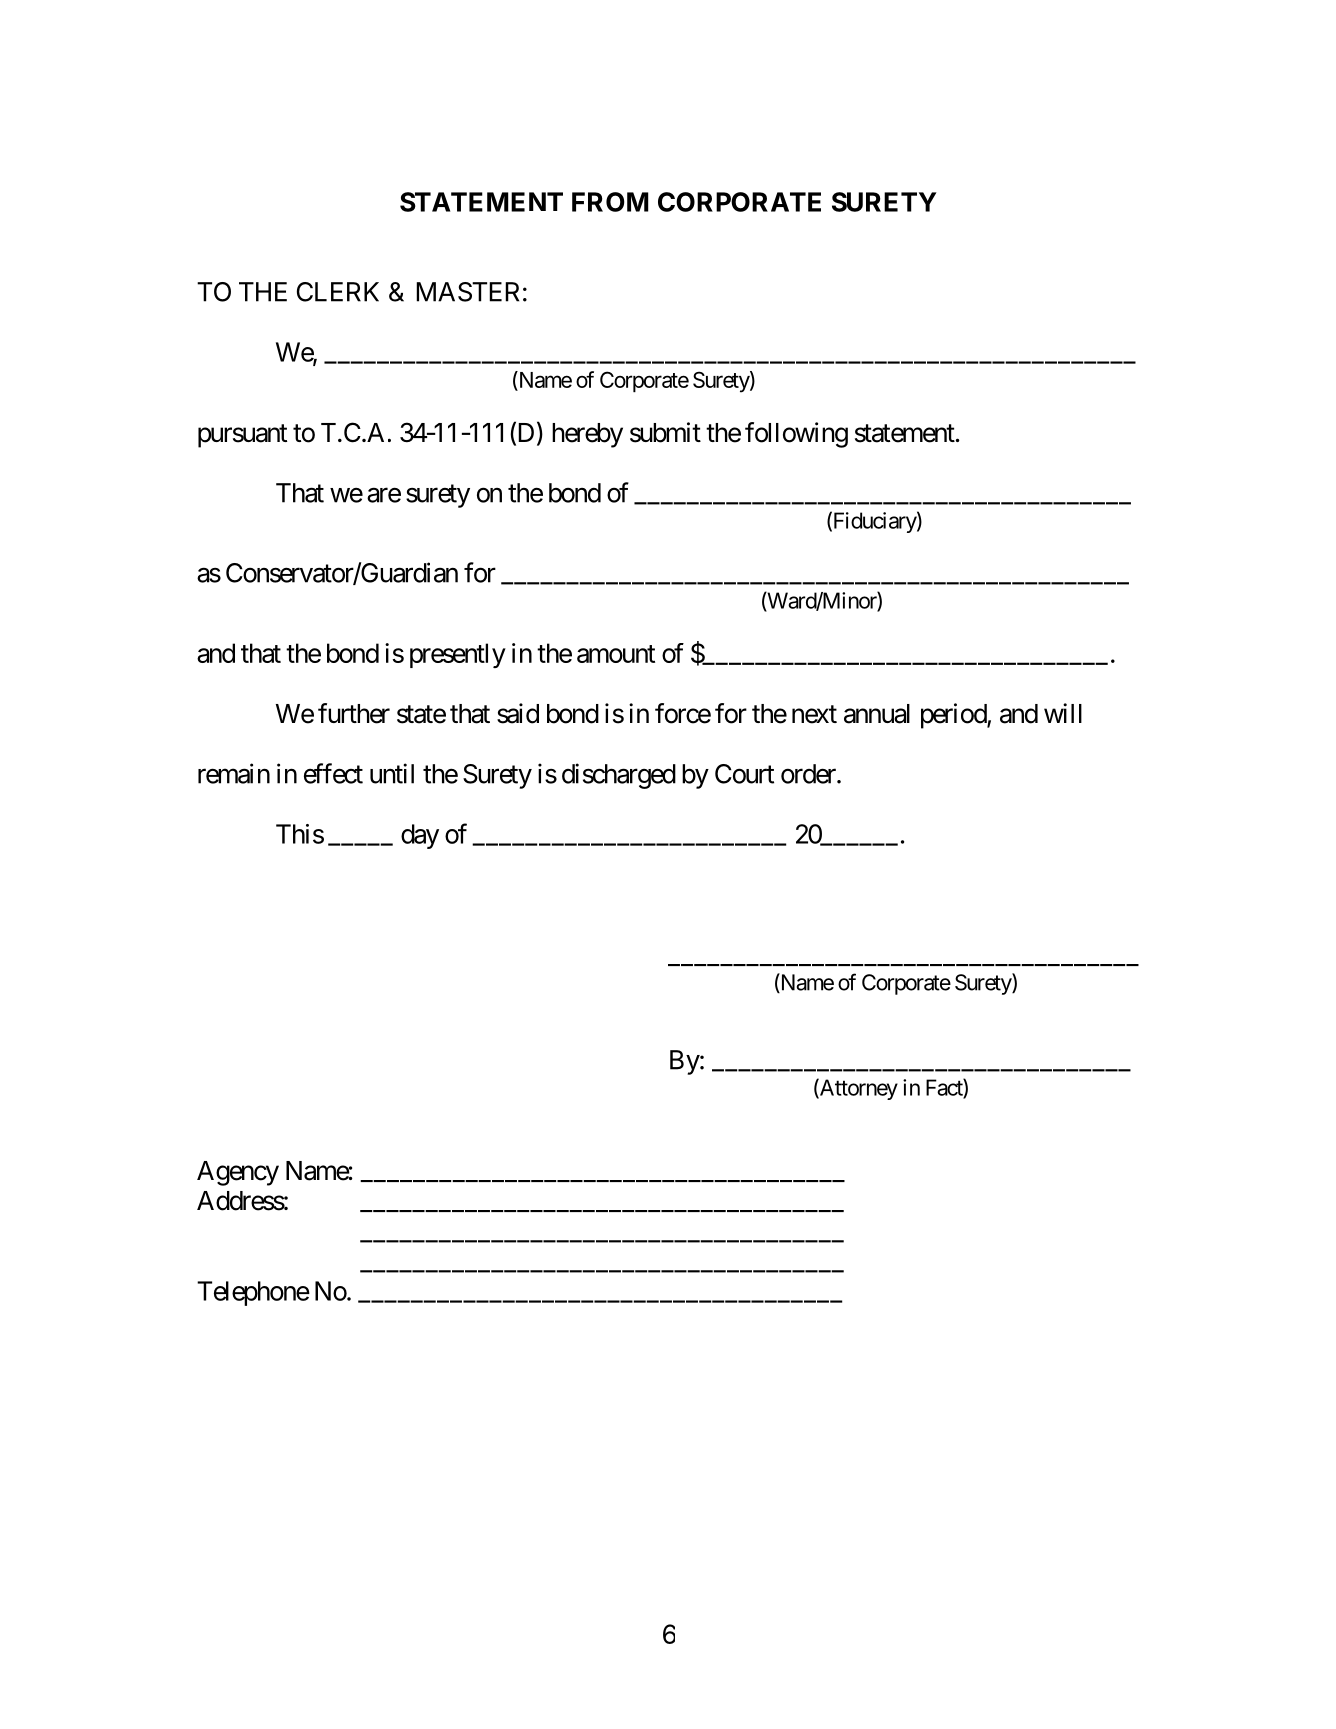 This page has width=1336, height=1729. Describe the element at coordinates (354, 713) in the page. I see `further` at that location.
